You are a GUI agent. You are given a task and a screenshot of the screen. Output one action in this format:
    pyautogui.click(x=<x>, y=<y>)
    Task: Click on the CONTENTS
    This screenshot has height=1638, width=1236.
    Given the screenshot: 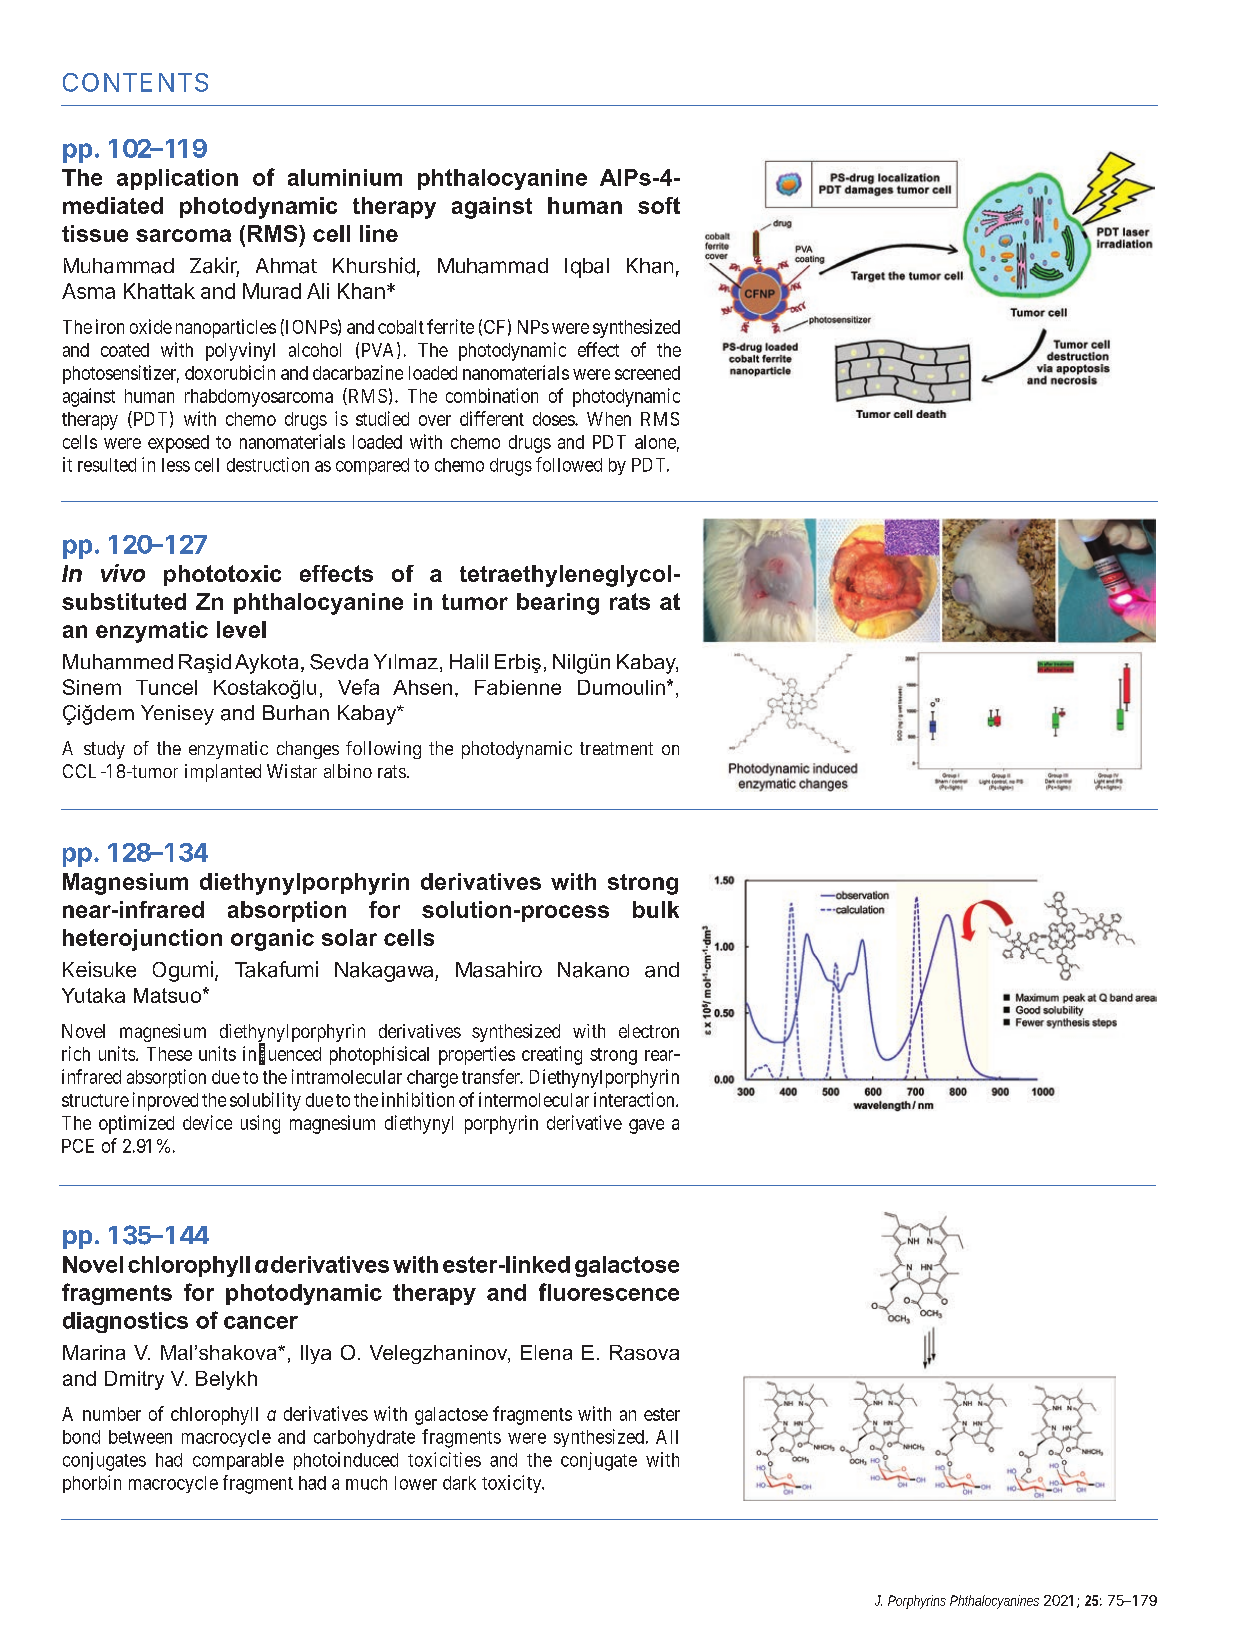 What is the action you would take?
    pyautogui.click(x=135, y=82)
